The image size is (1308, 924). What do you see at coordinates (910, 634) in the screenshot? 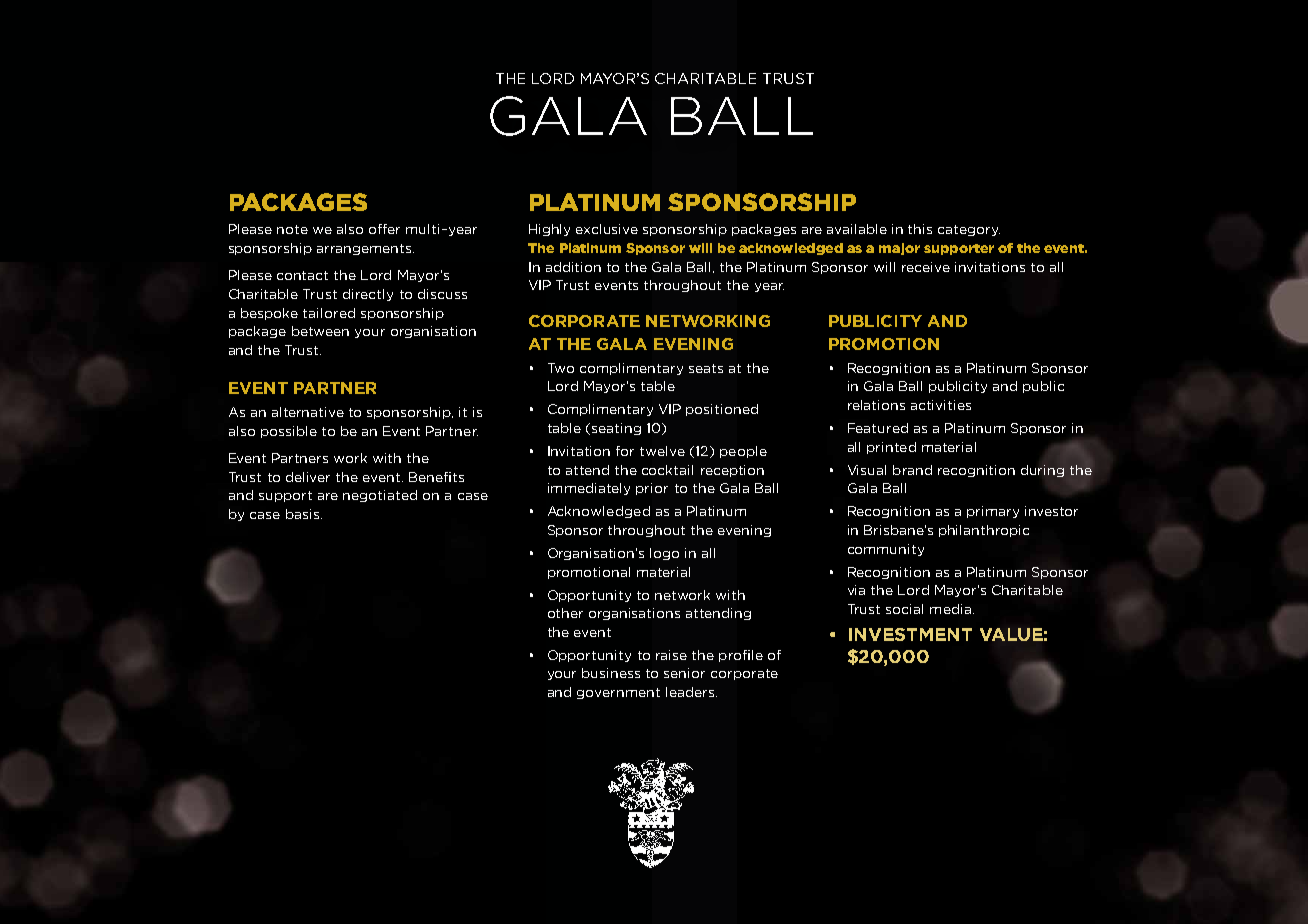
I see `INVESTMENT` at bounding box center [910, 634].
